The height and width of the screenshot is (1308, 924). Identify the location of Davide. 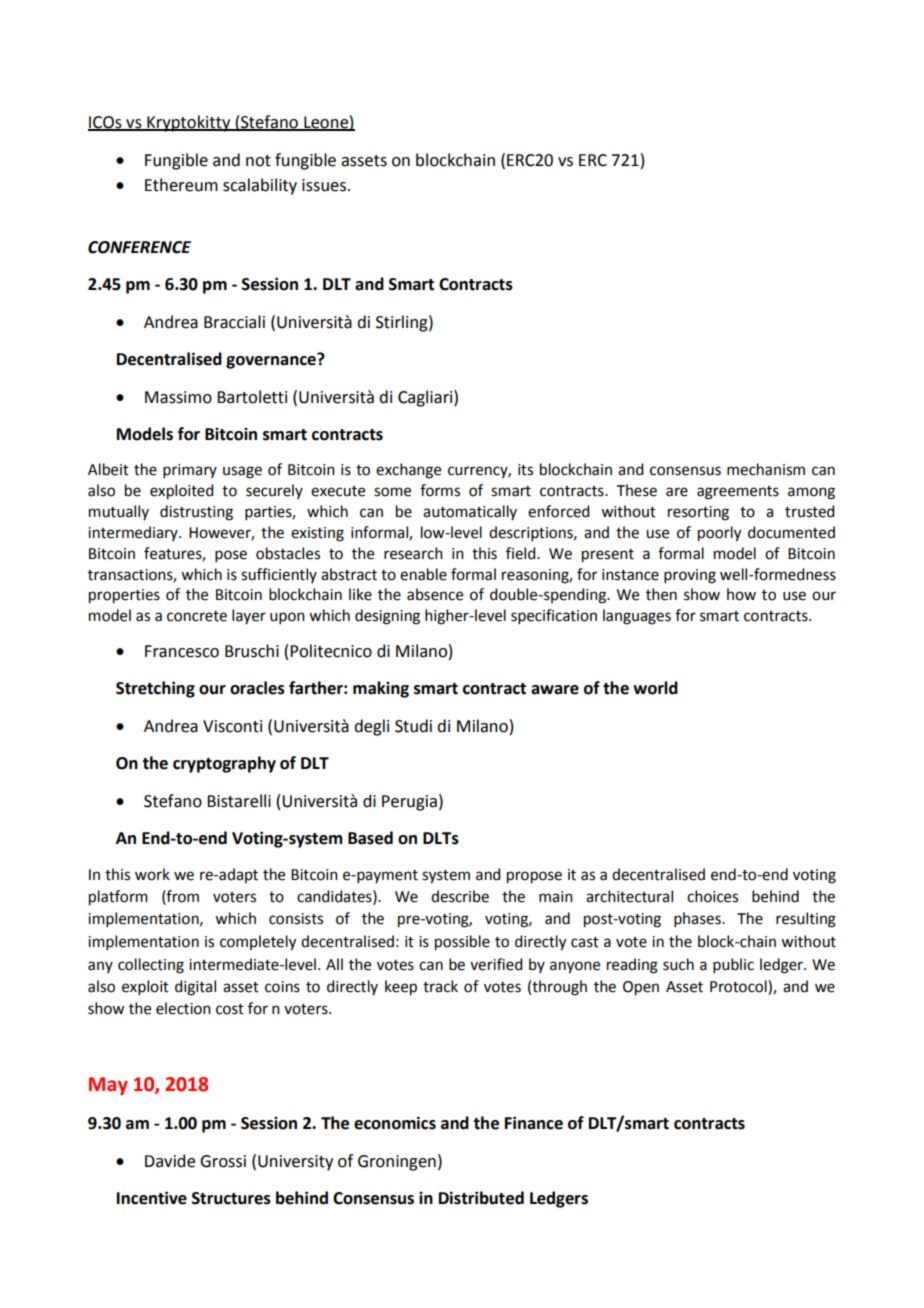
(170, 1161).
